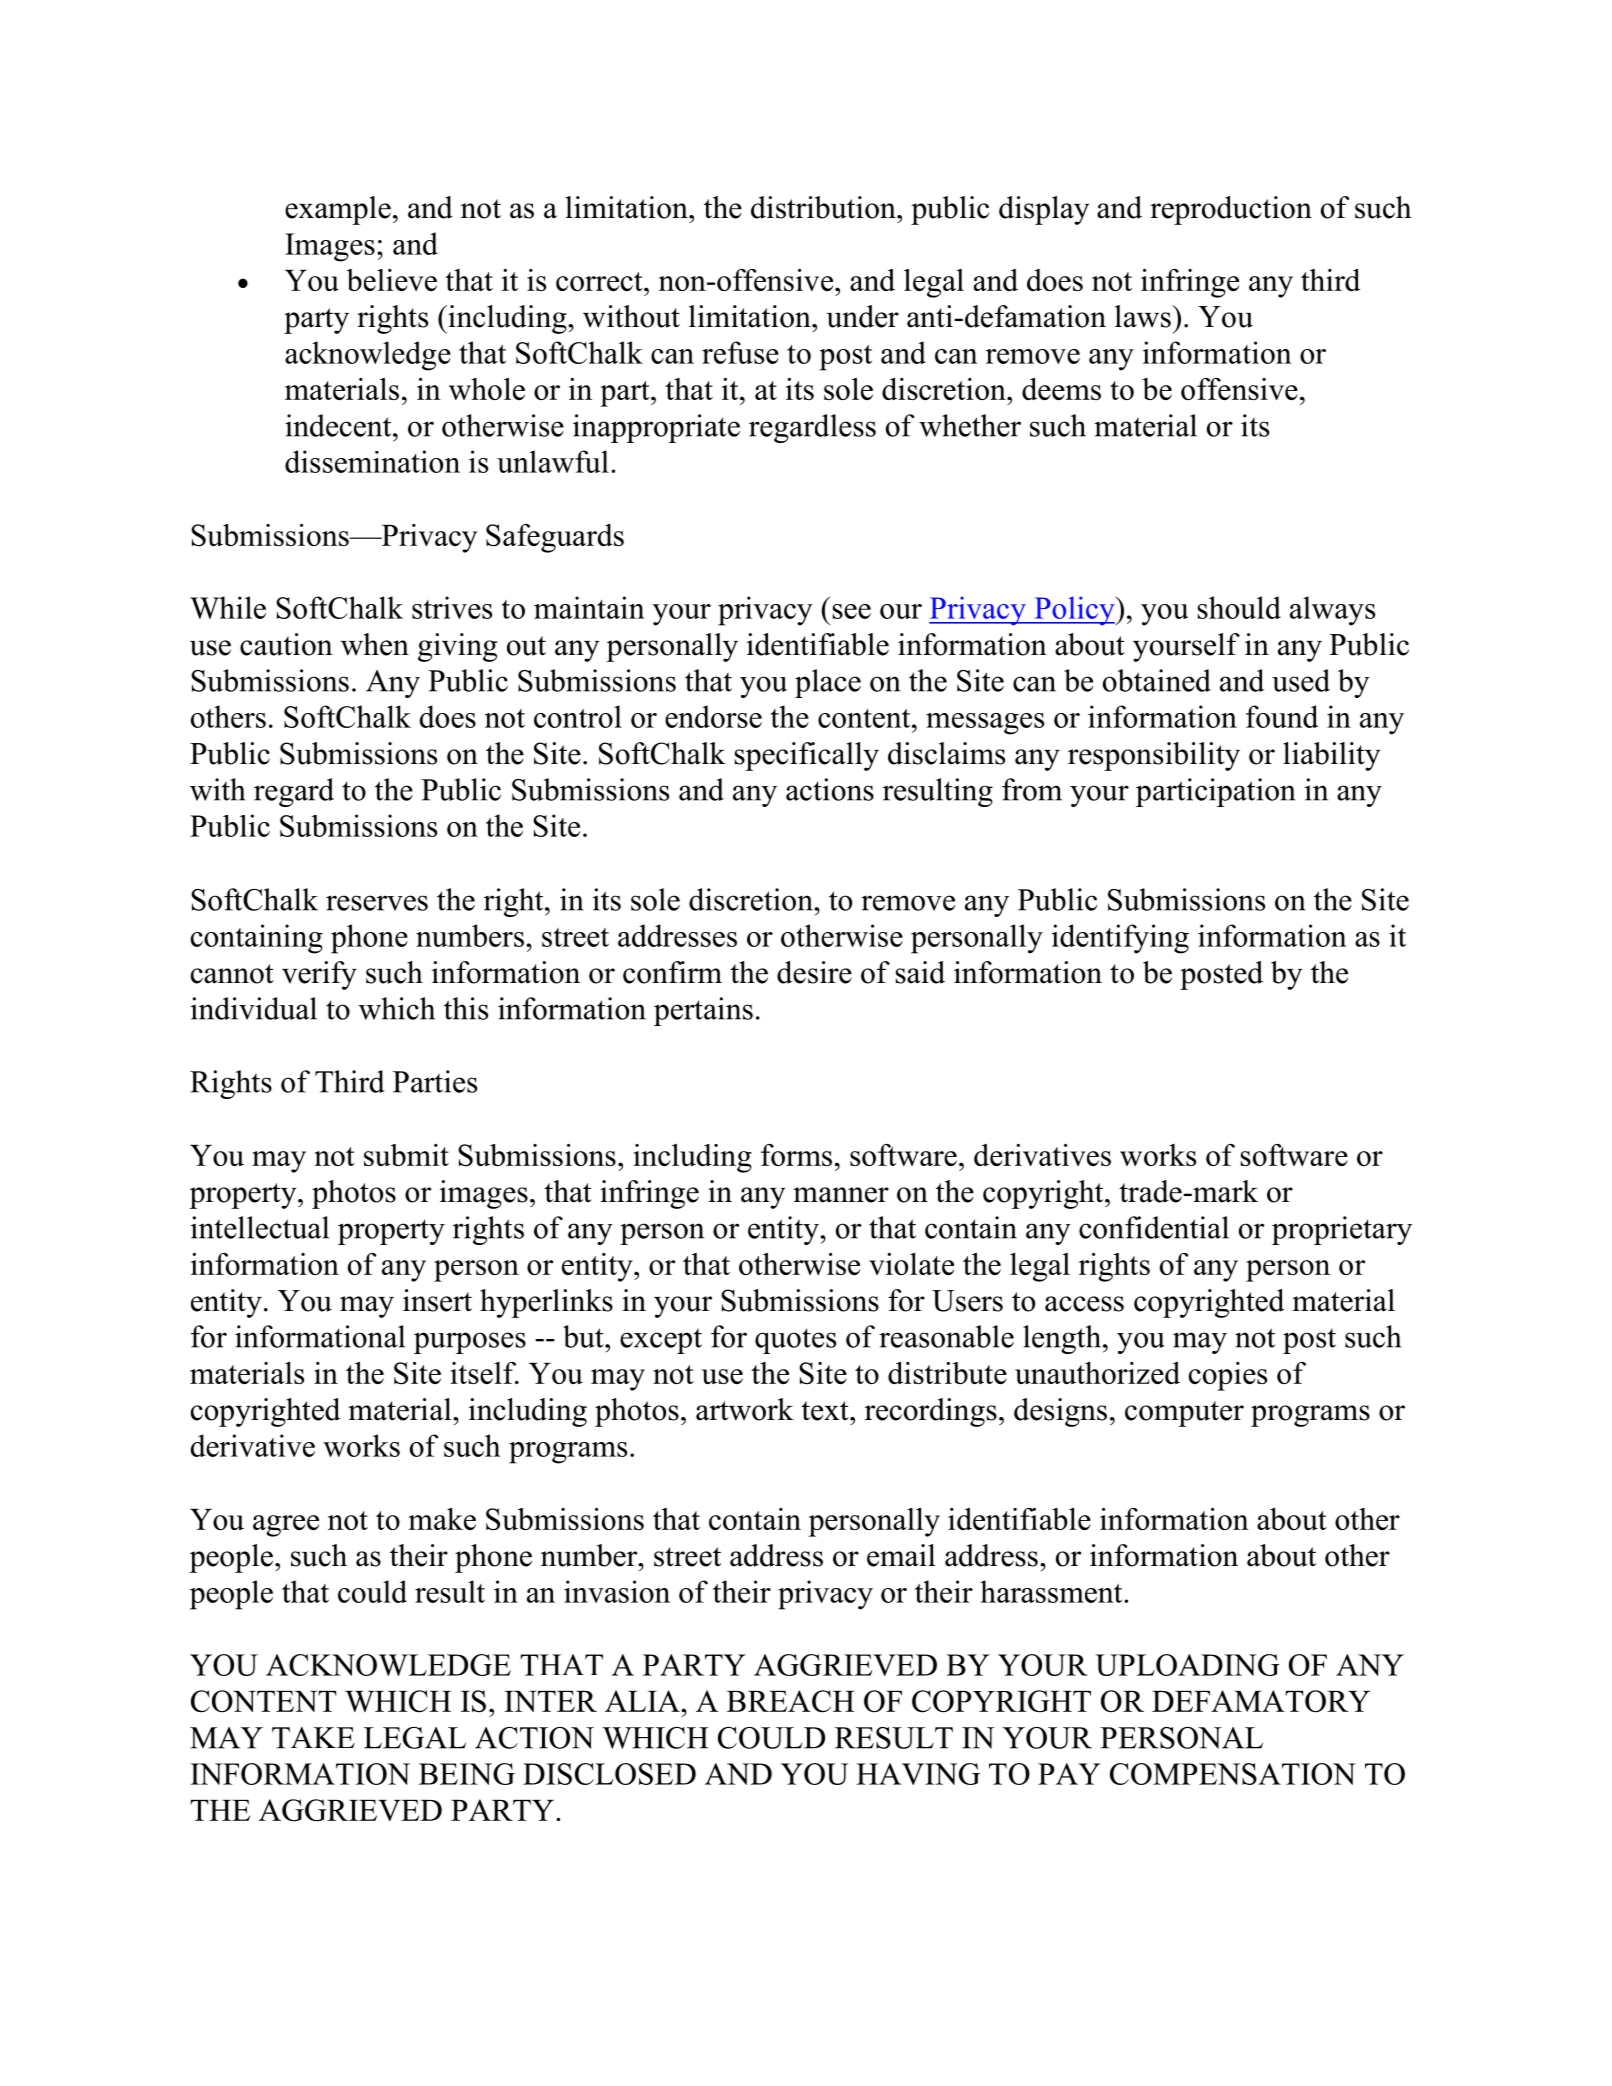 The width and height of the screenshot is (1612, 2086). Describe the element at coordinates (319, 975) in the screenshot. I see `verify` at that location.
